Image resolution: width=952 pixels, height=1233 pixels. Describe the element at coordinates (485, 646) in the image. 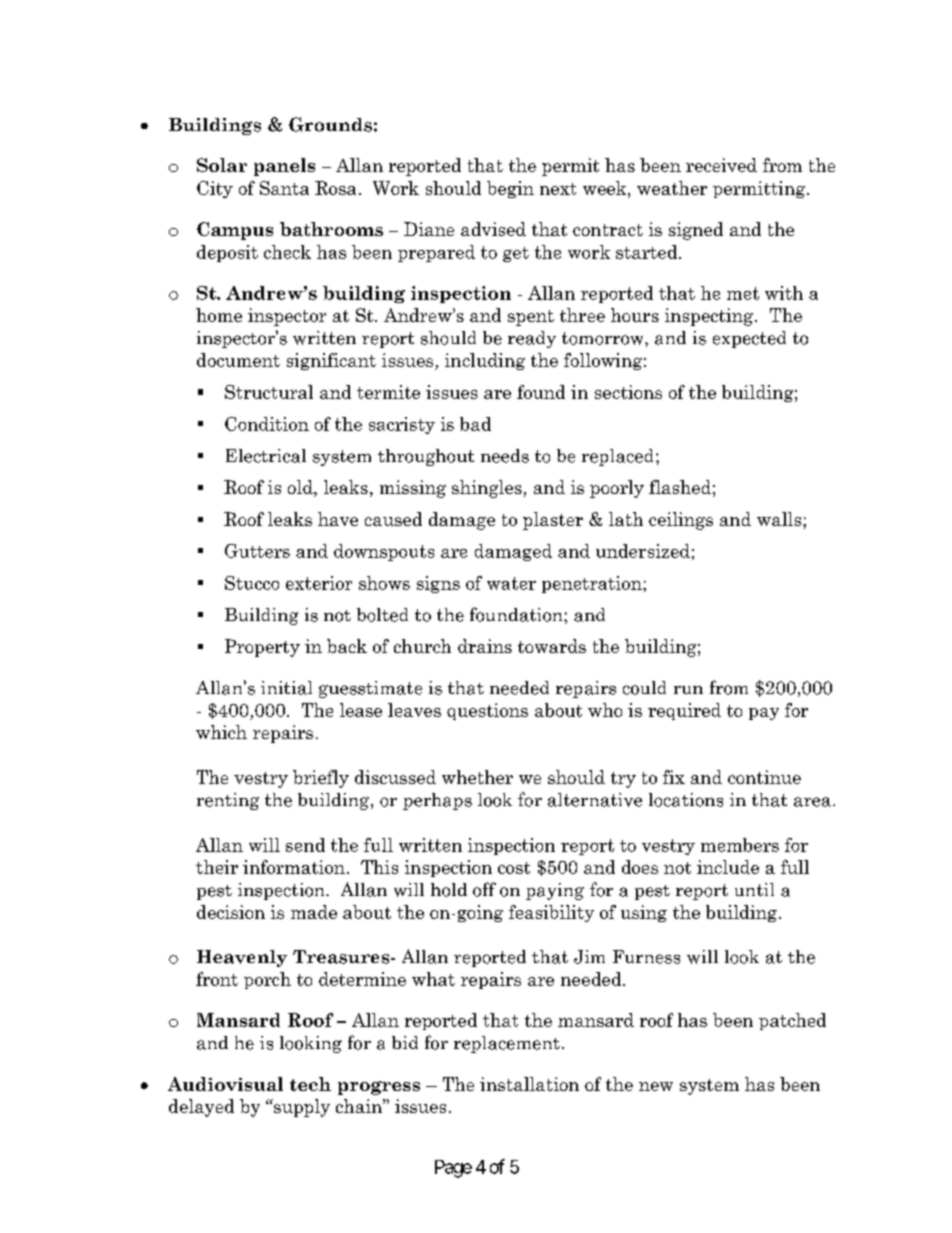

I see `drains` at that location.
